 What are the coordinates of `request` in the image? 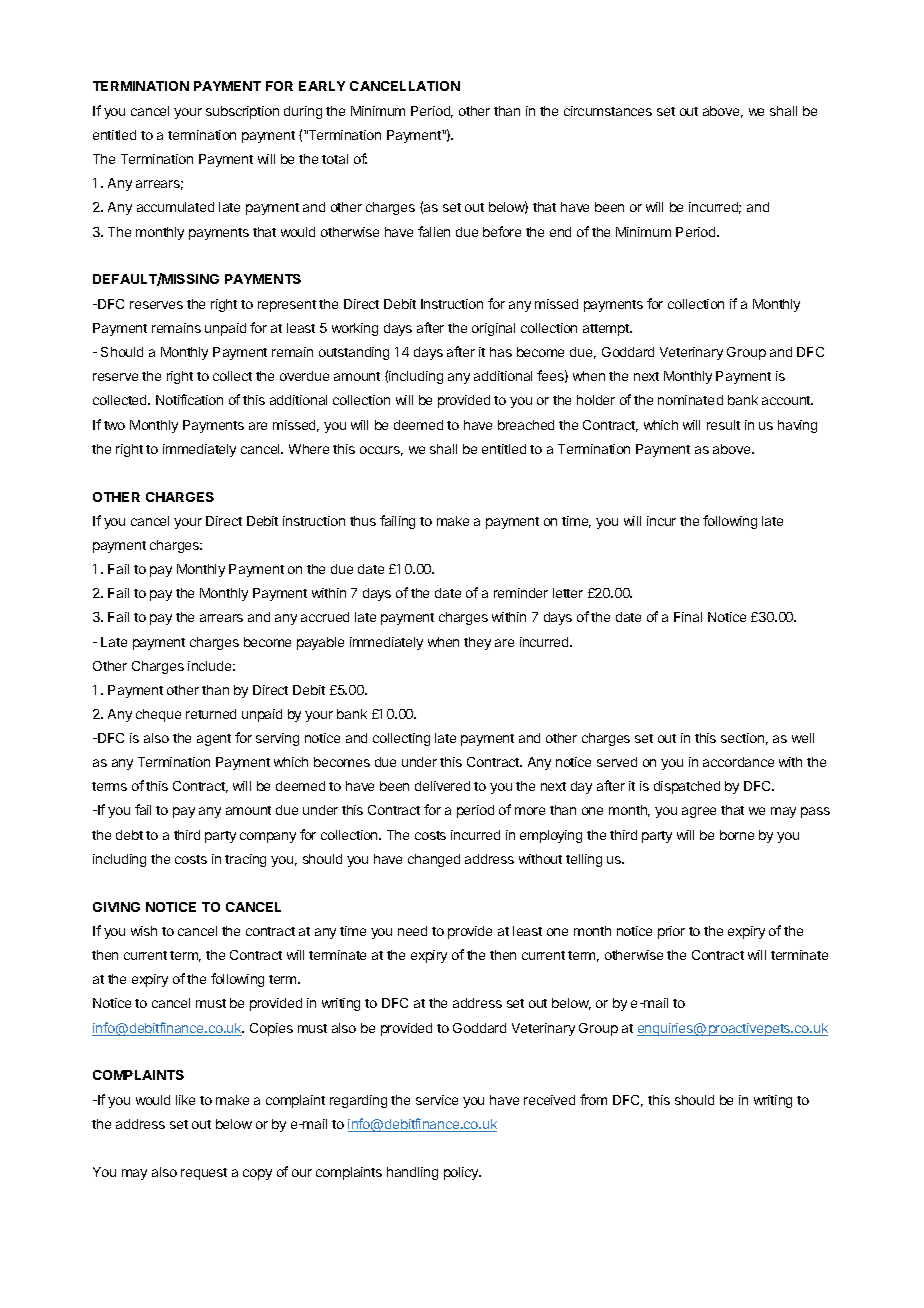 It's located at (204, 1174).
